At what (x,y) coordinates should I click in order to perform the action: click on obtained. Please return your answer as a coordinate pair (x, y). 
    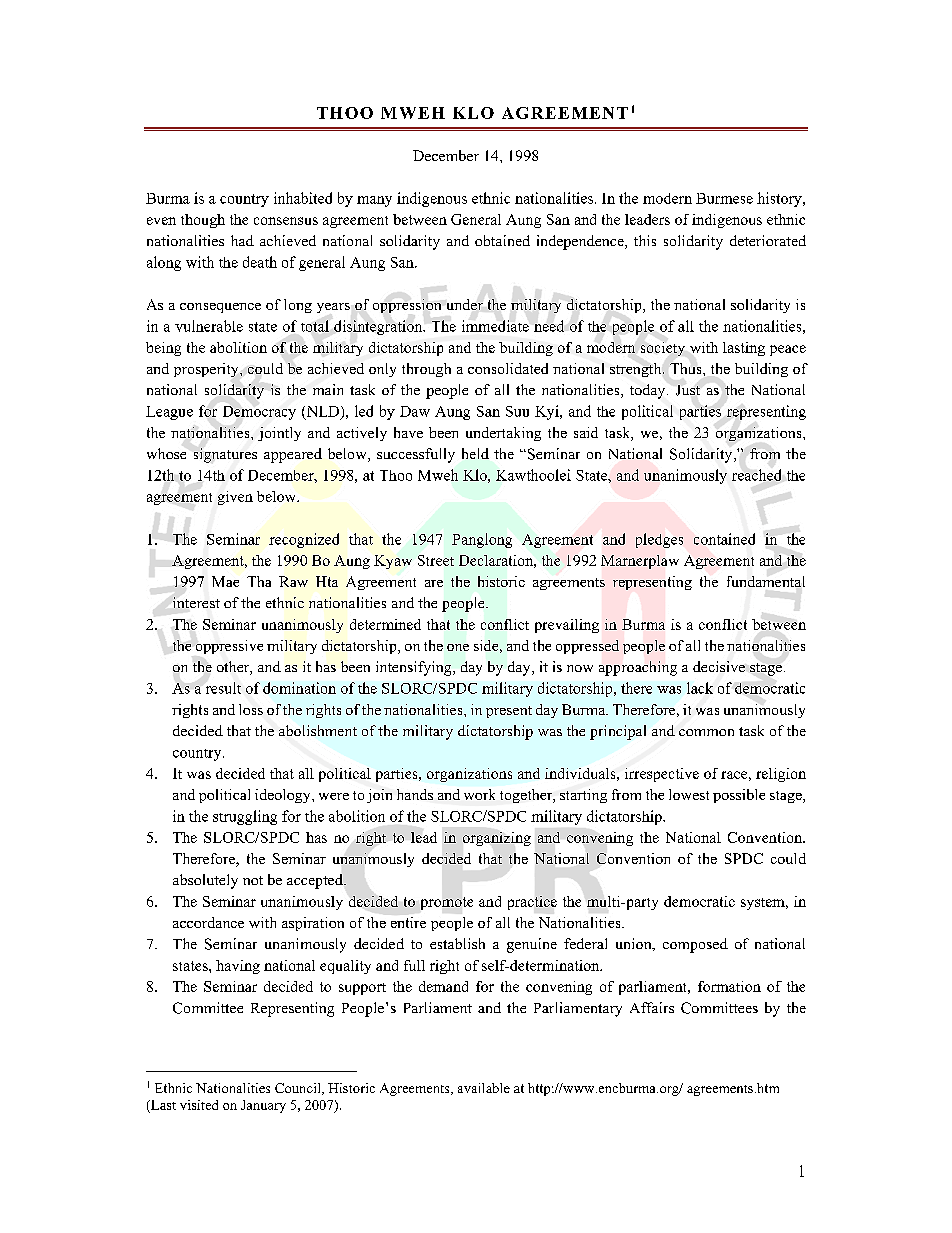
    Looking at the image, I should click on (502, 240).
